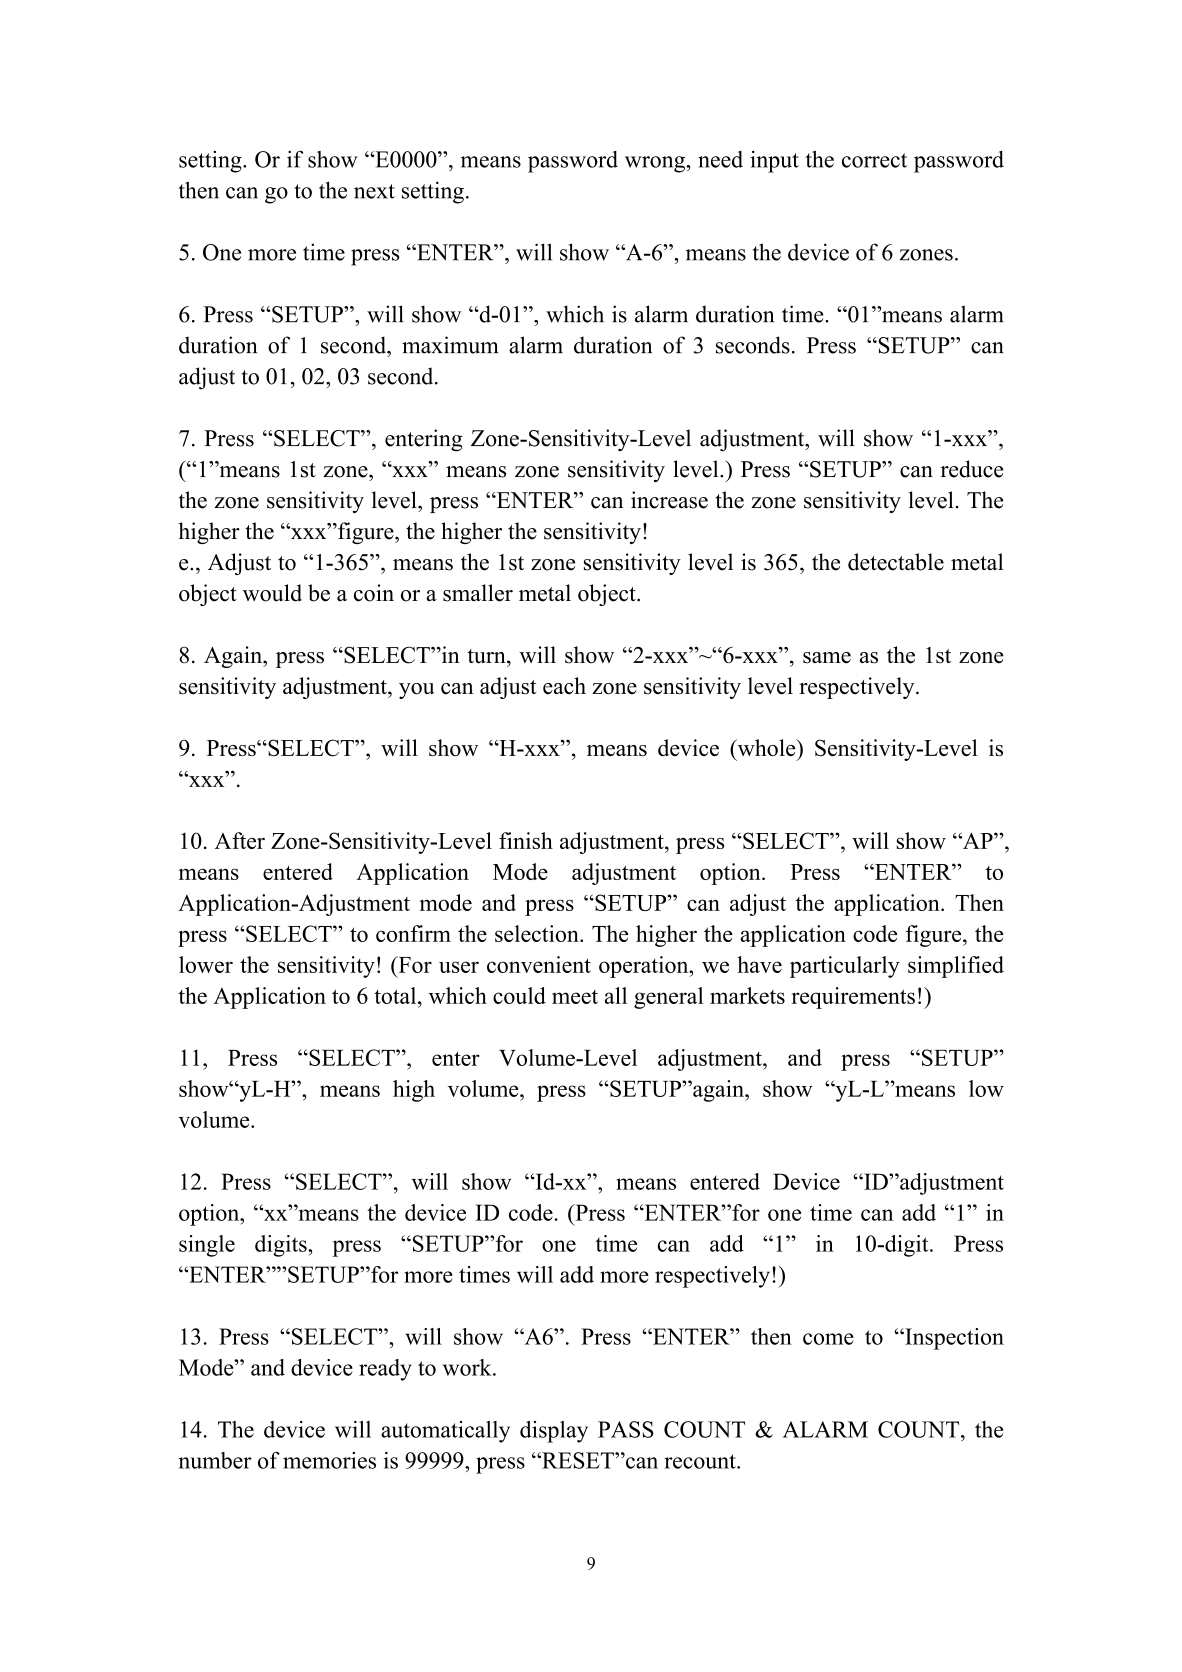 Image resolution: width=1182 pixels, height=1672 pixels. I want to click on memories, so click(329, 1460).
